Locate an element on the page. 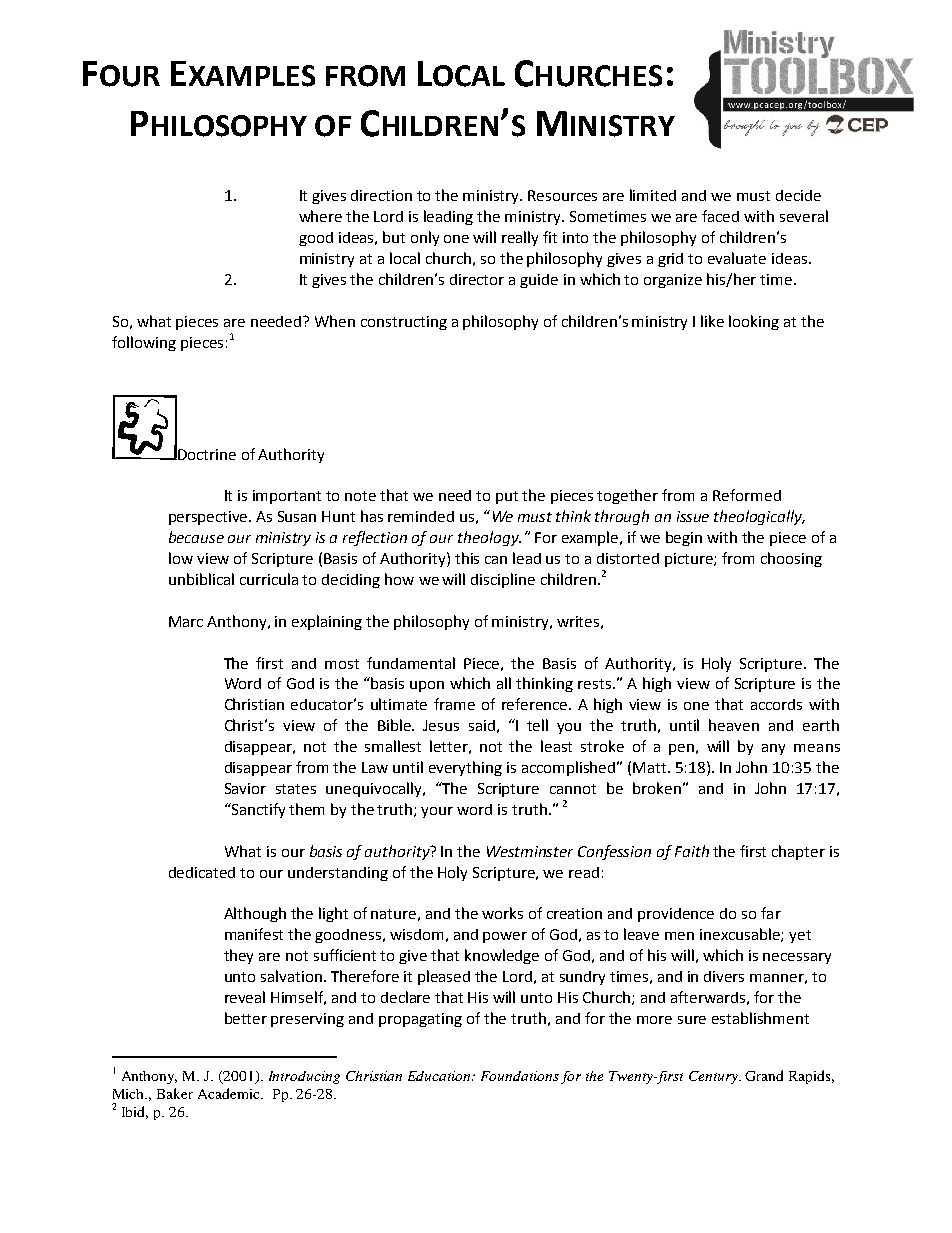 This page has width=952, height=1233. works is located at coordinates (502, 913).
